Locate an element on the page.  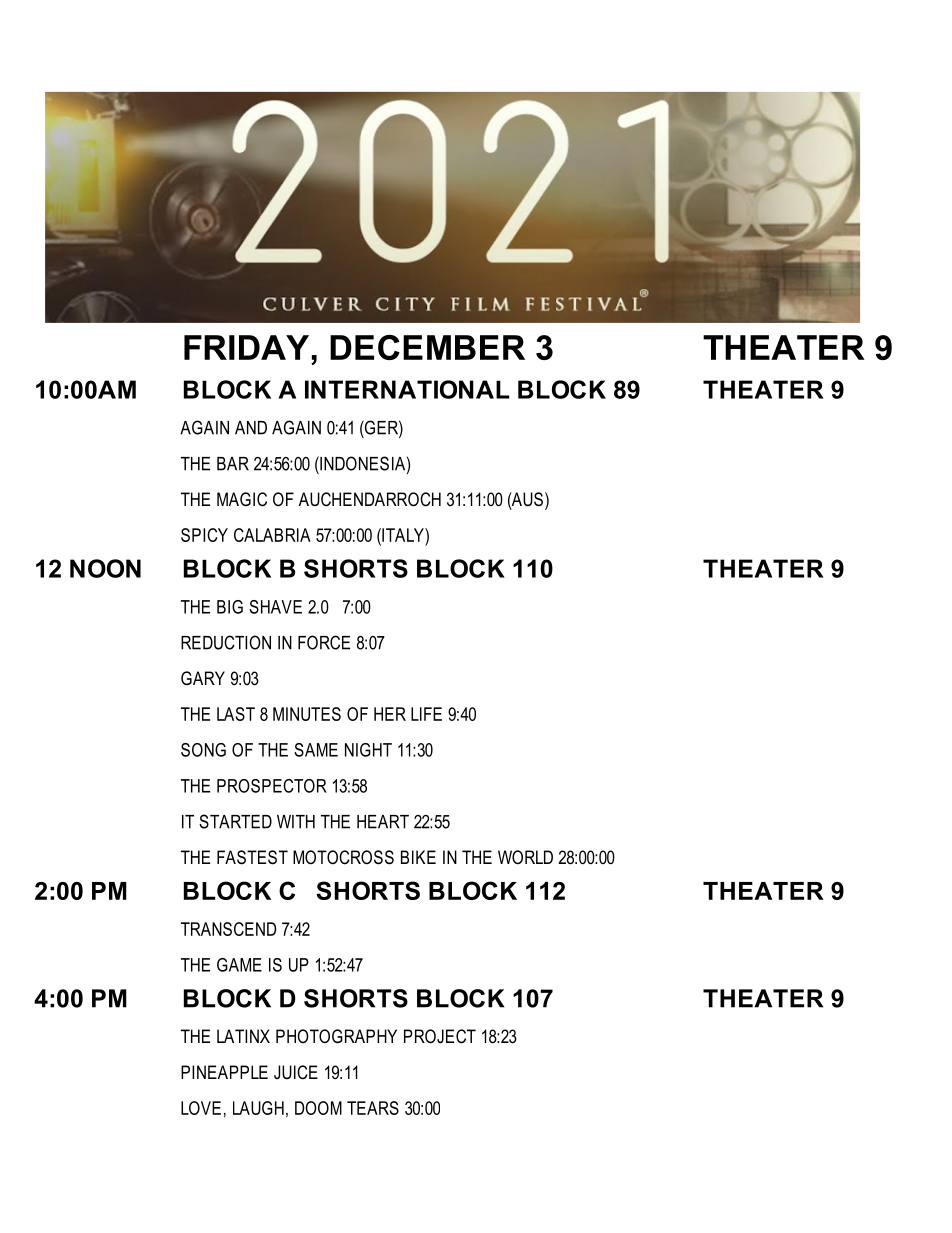
AND is located at coordinates (251, 428).
